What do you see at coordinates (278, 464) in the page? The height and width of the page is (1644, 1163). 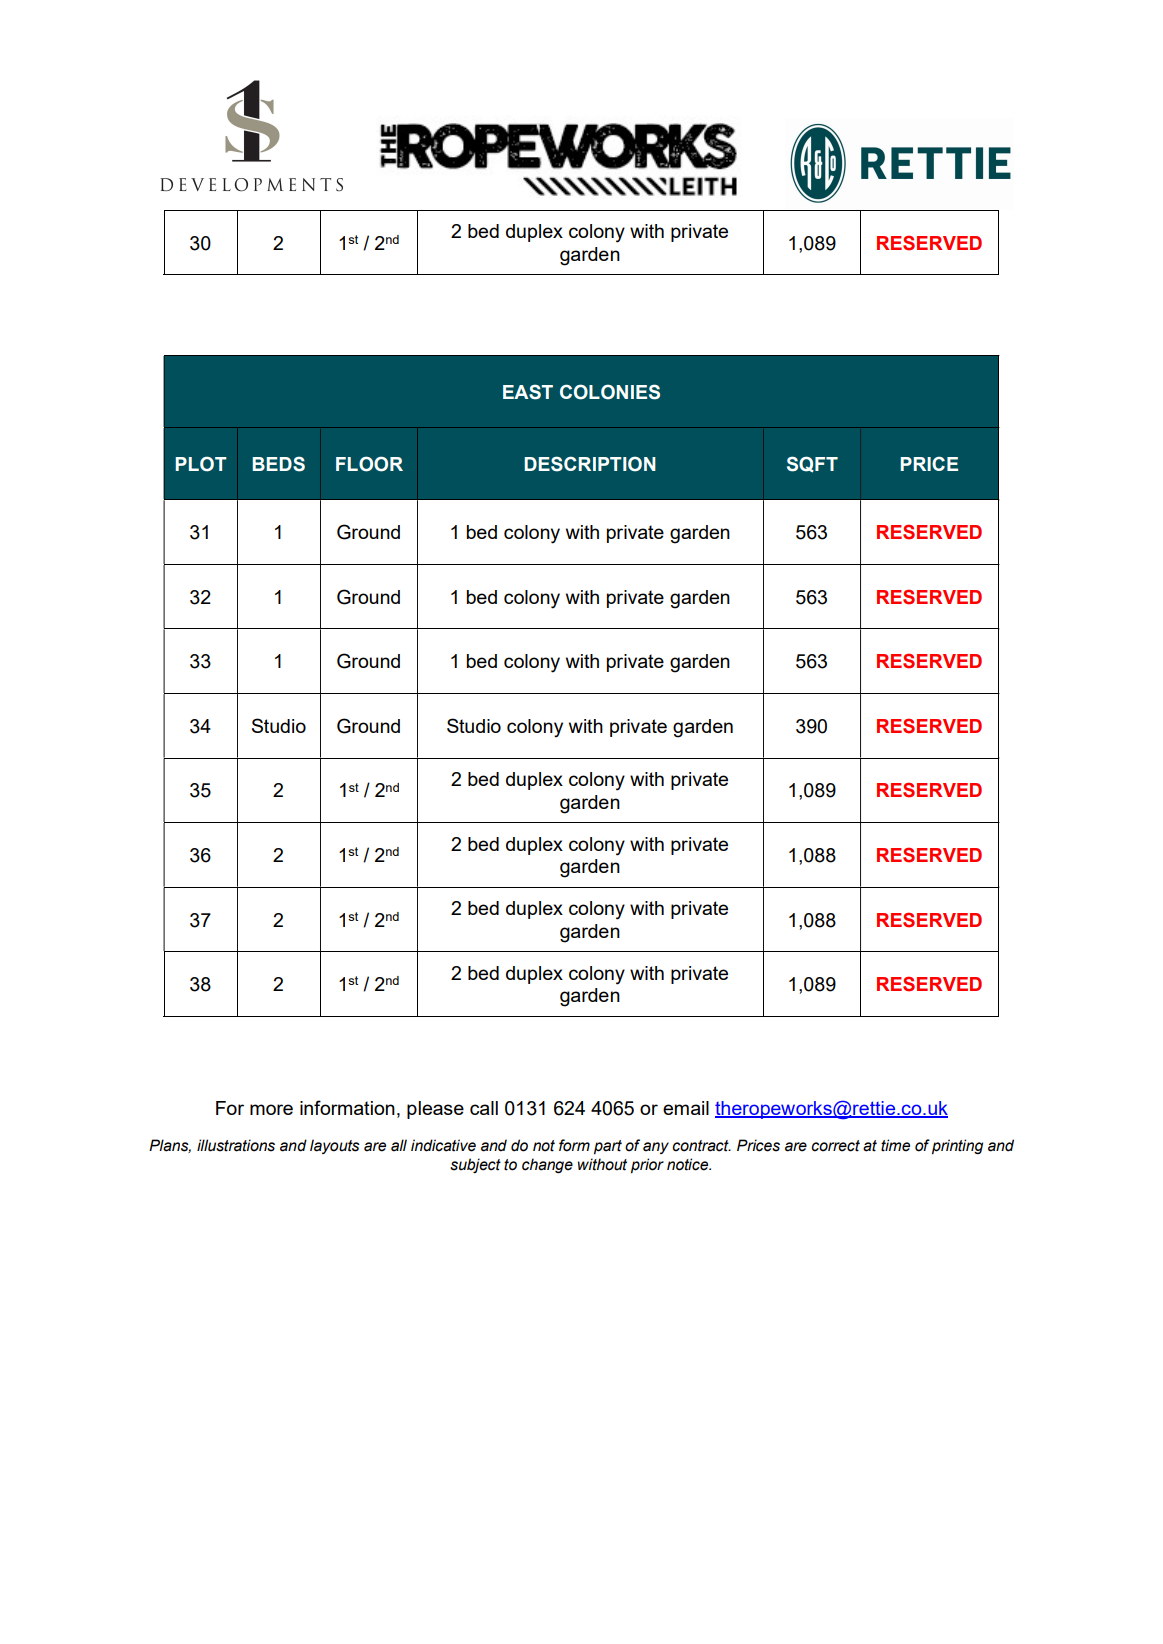 I see `BEDS` at bounding box center [278, 464].
